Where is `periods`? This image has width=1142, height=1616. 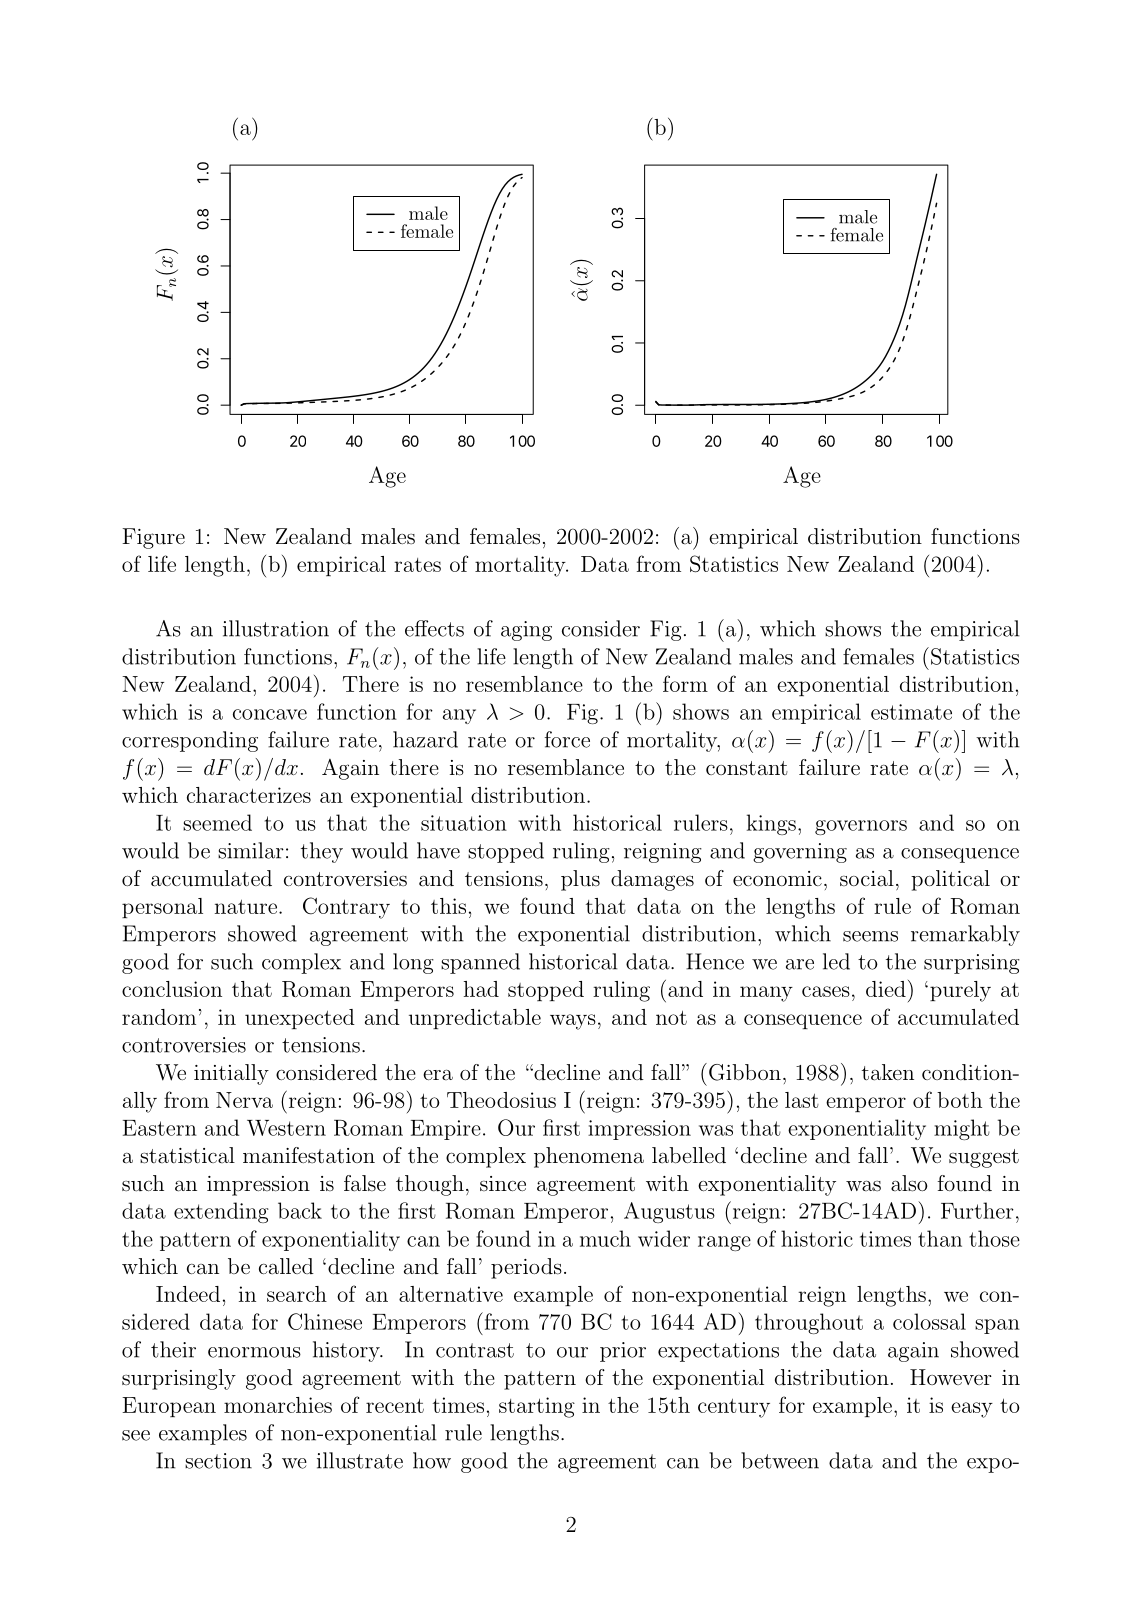
periods is located at coordinates (526, 1268).
